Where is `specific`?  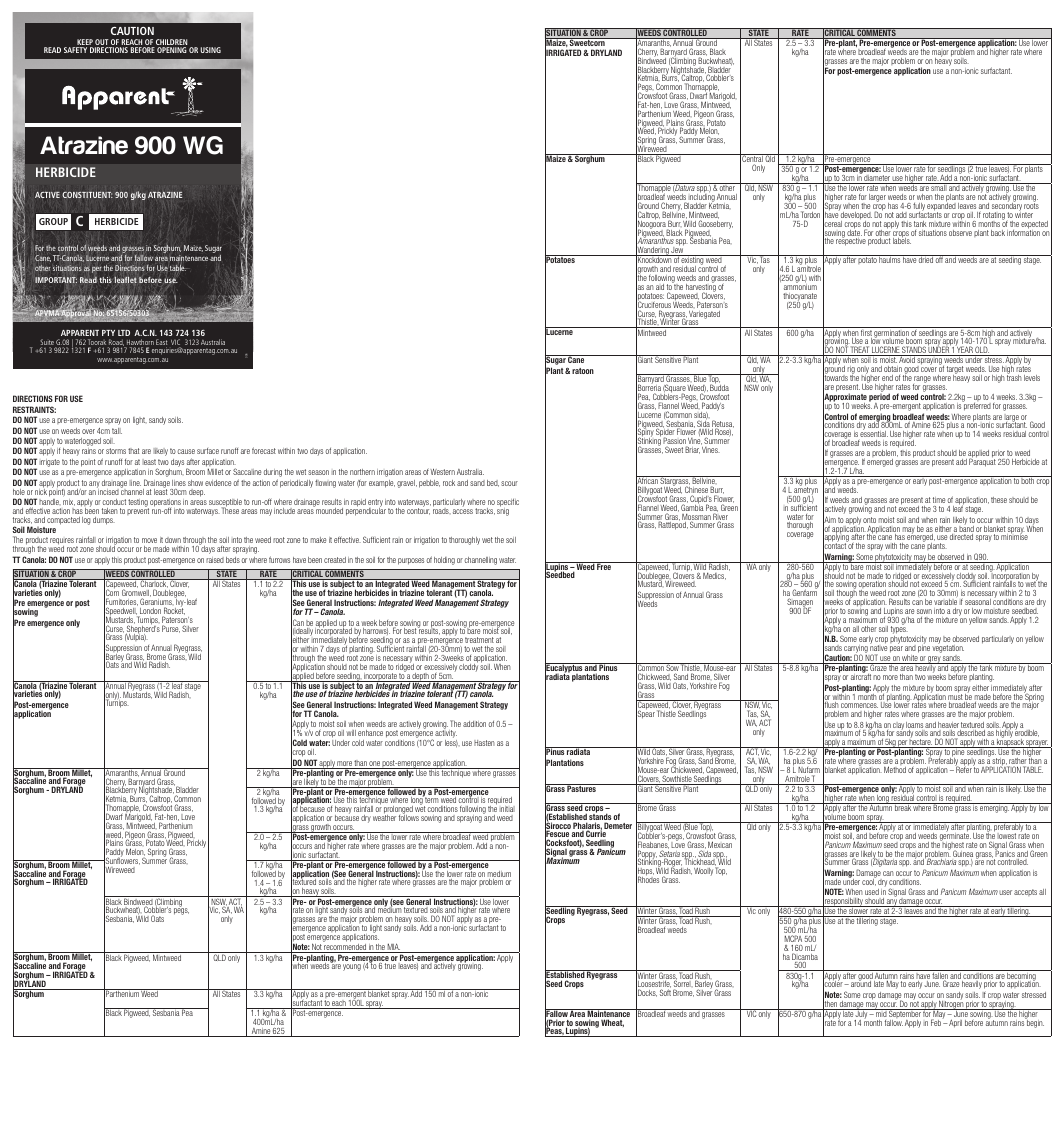 specific is located at coordinates (508, 504).
